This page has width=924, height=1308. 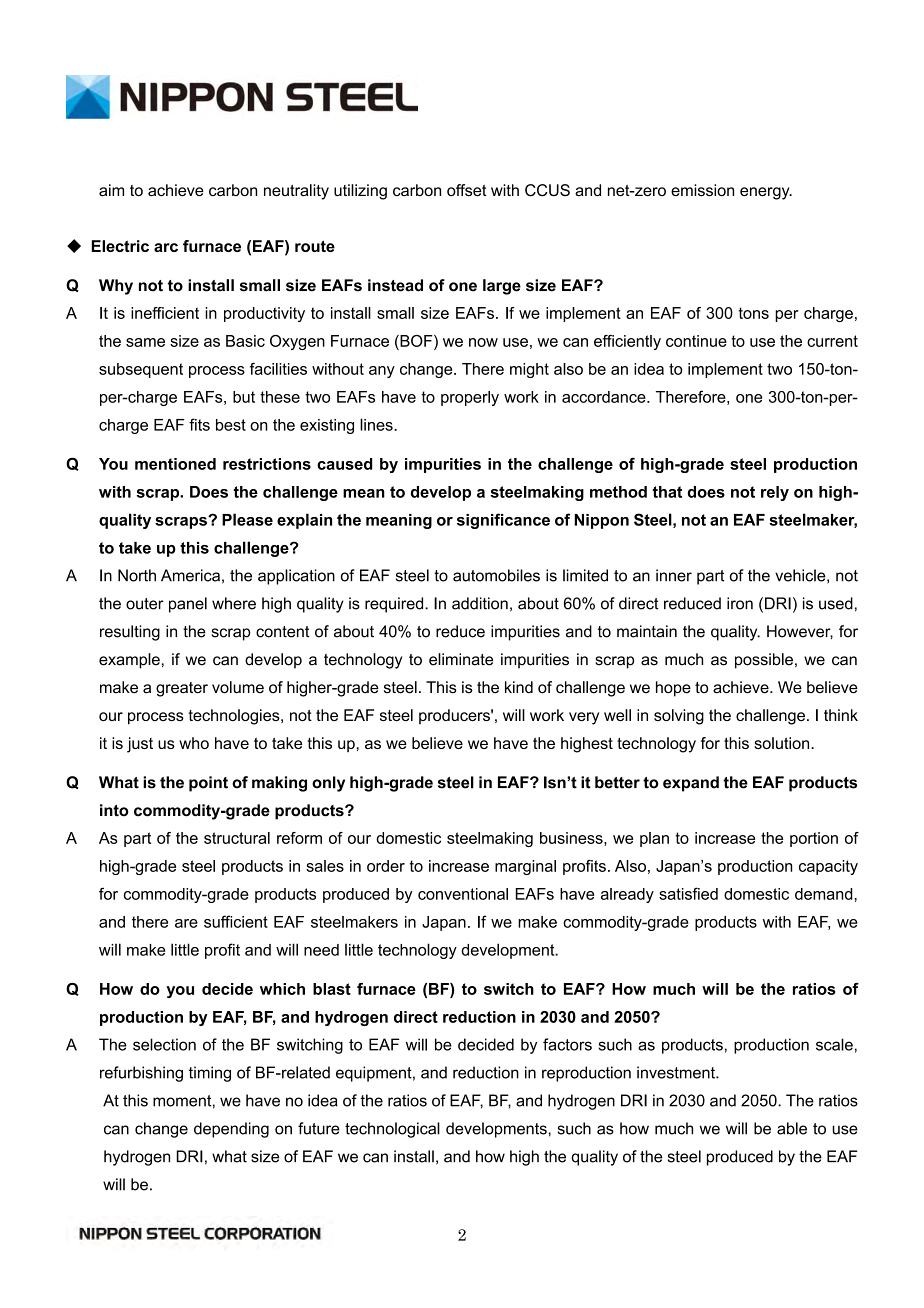 I want to click on energy, so click(x=766, y=193).
